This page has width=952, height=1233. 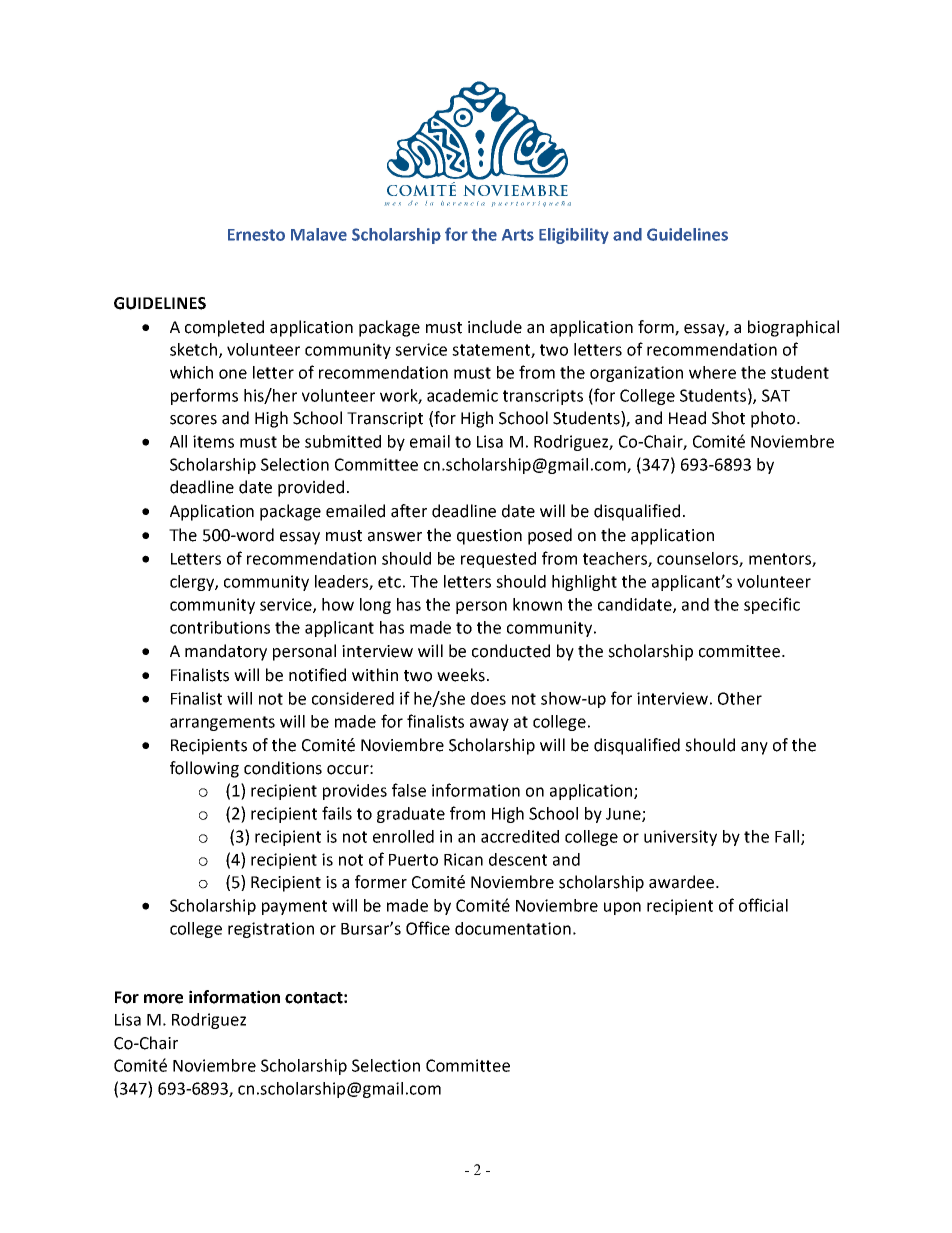 What do you see at coordinates (409, 790) in the page?
I see `false` at bounding box center [409, 790].
